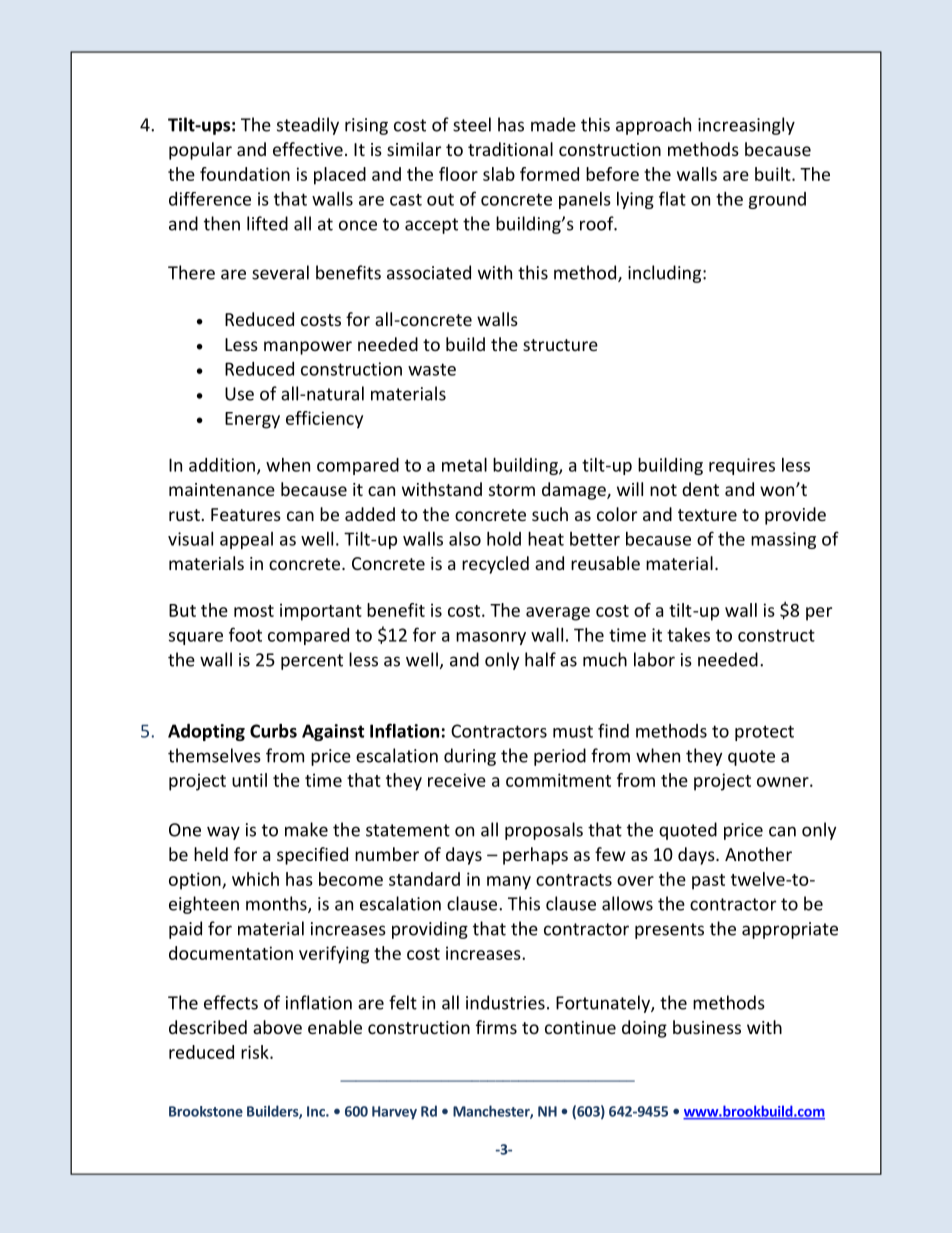 This screenshot has height=1233, width=952. I want to click on increasingly, so click(746, 126).
